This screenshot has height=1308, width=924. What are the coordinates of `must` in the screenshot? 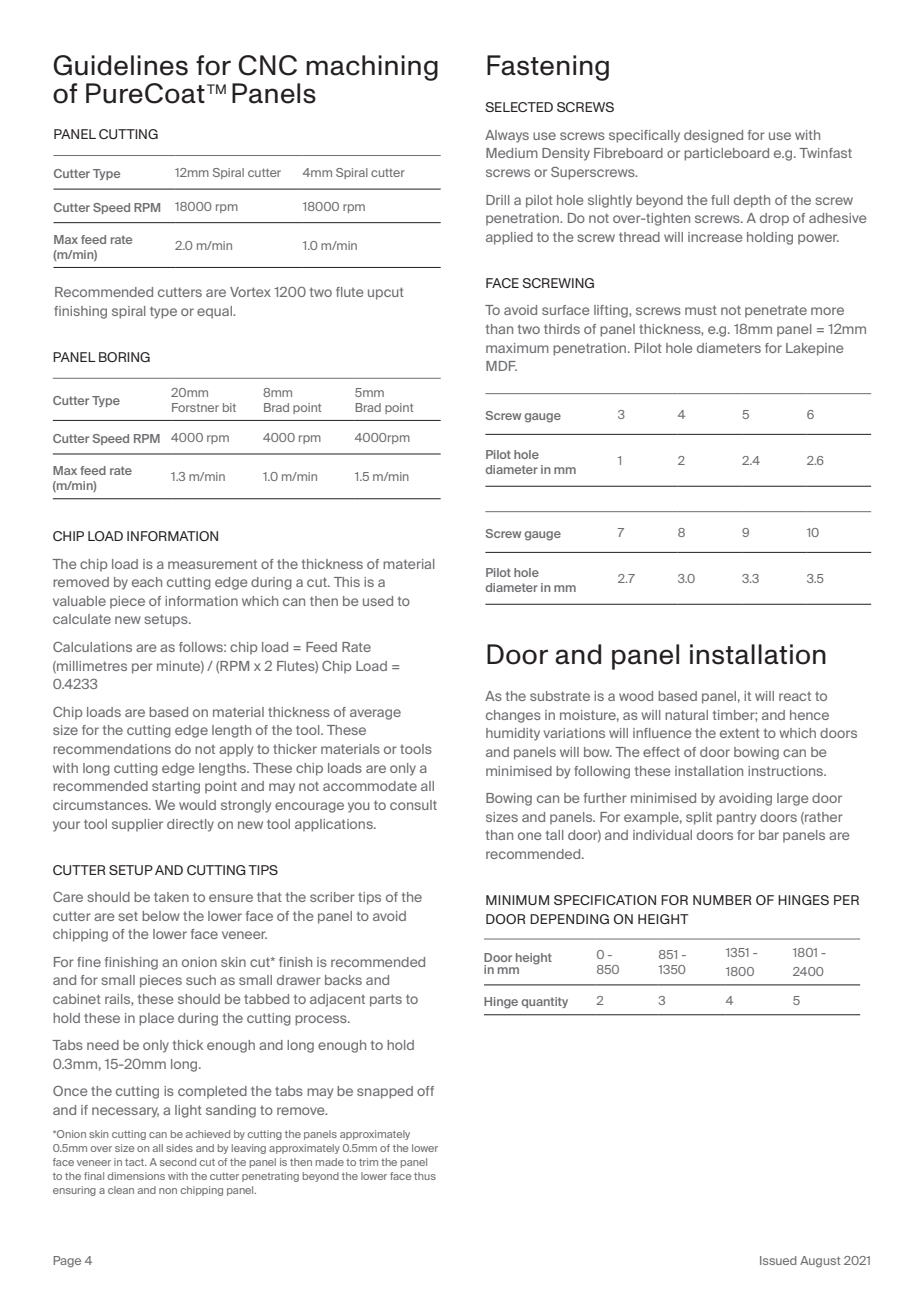 It's located at (701, 310).
